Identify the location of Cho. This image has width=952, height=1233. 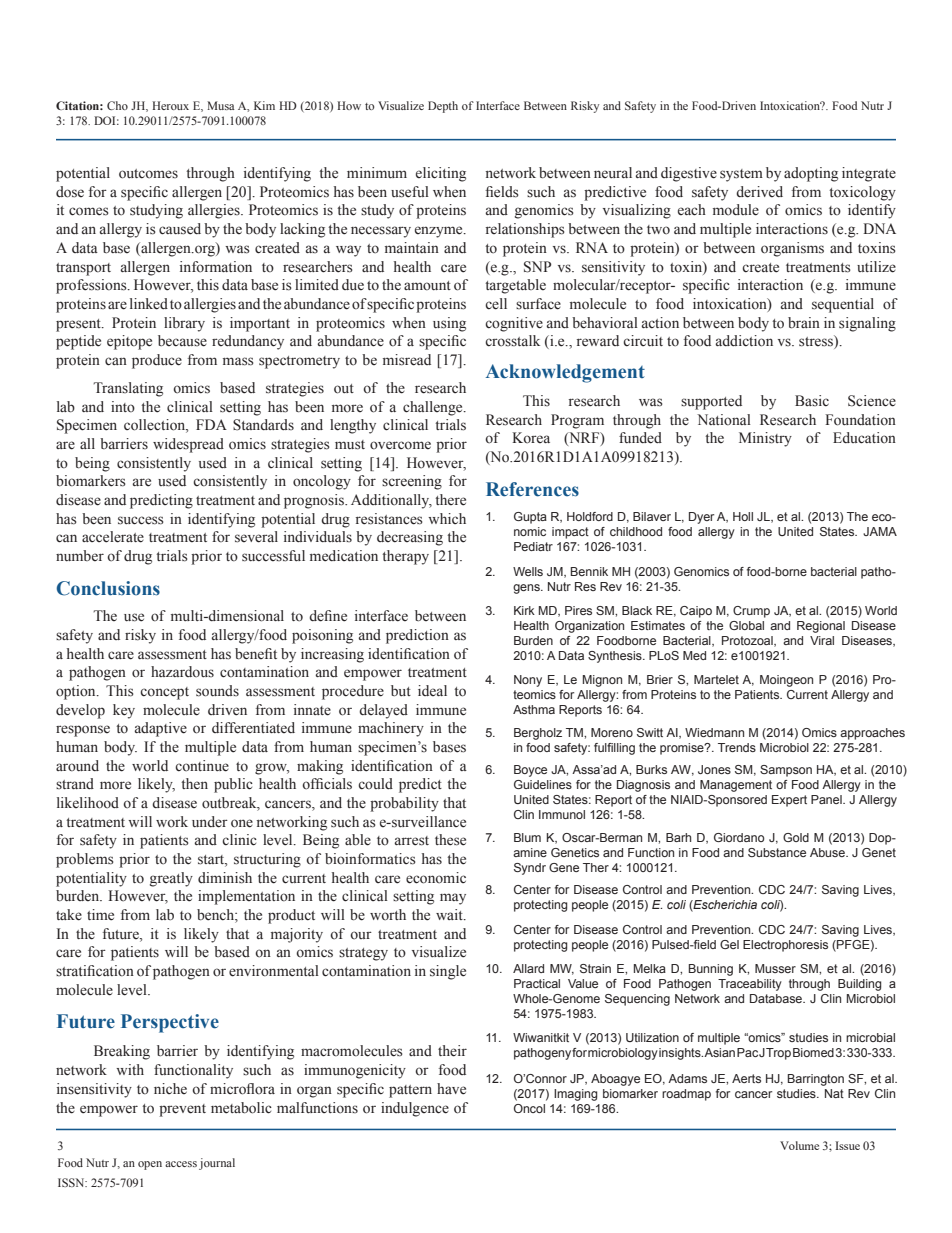
(117, 105).
